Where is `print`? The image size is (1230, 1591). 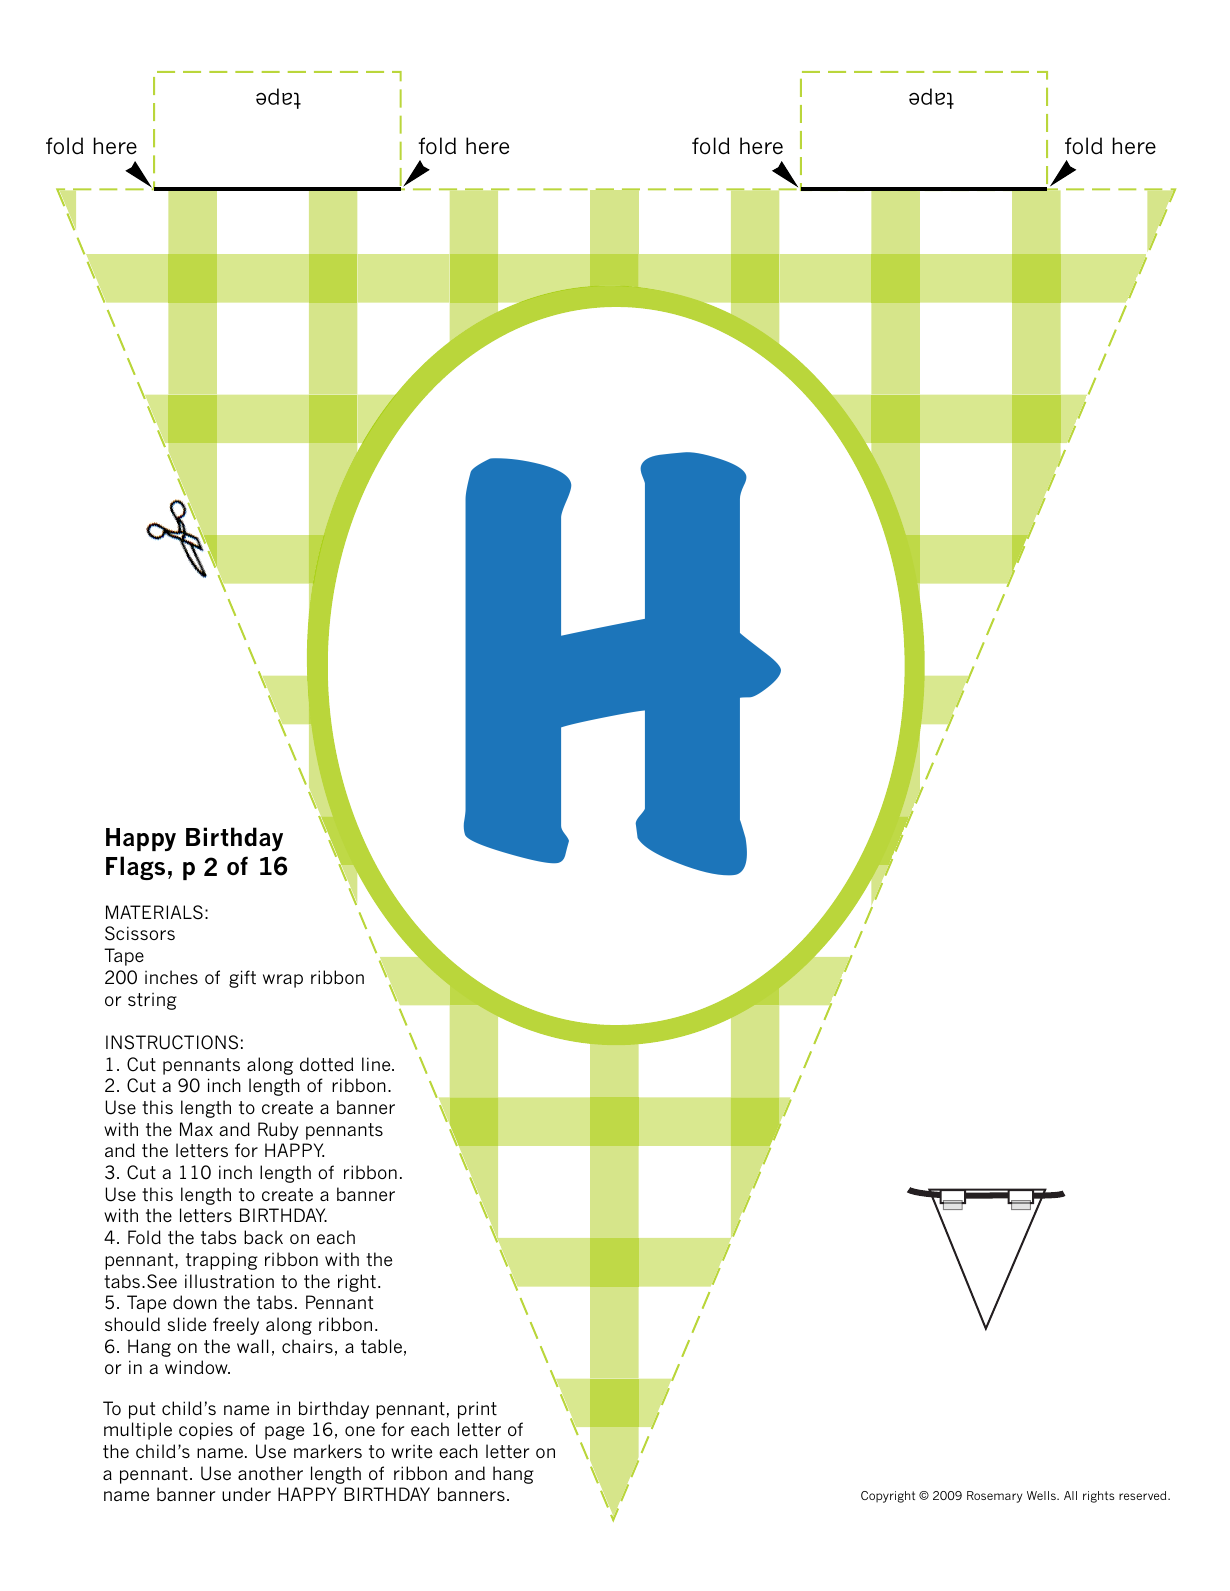 print is located at coordinates (477, 1410).
